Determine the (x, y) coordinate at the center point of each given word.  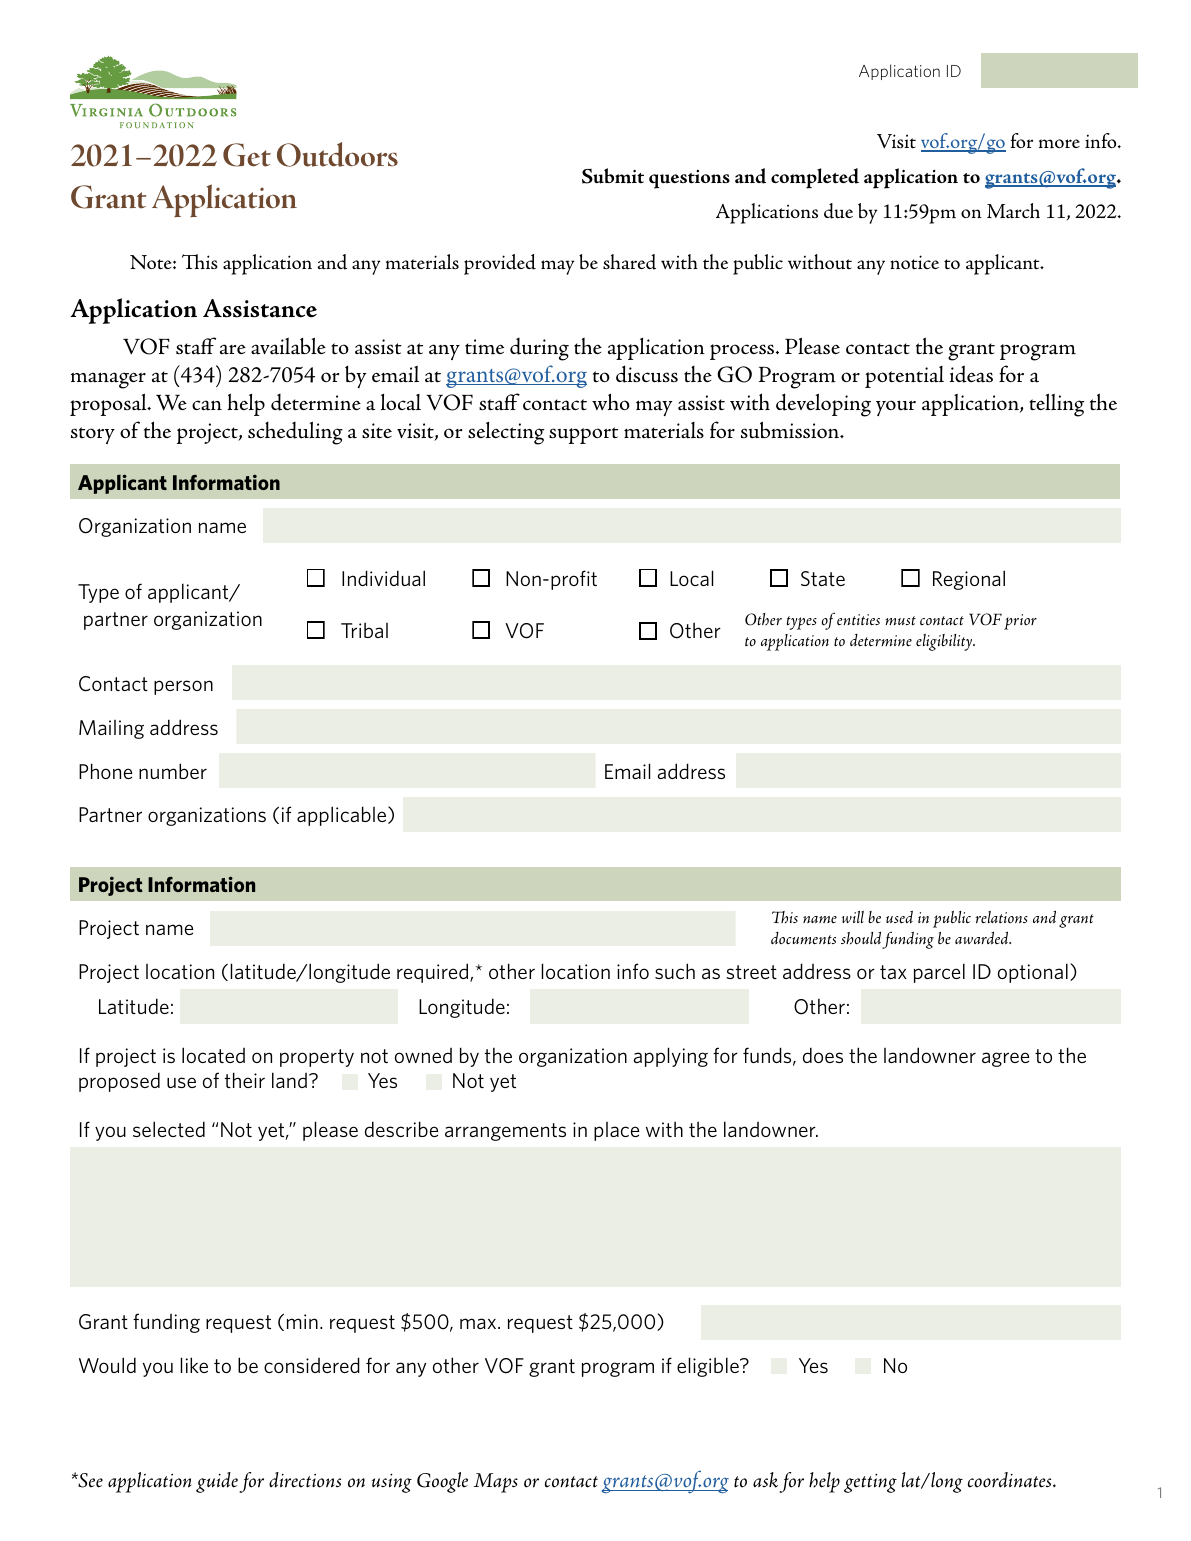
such (675, 971)
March (1013, 210)
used (899, 917)
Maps (496, 1483)
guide (217, 1482)
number (173, 771)
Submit (613, 176)
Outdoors (337, 154)
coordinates (1011, 1480)
